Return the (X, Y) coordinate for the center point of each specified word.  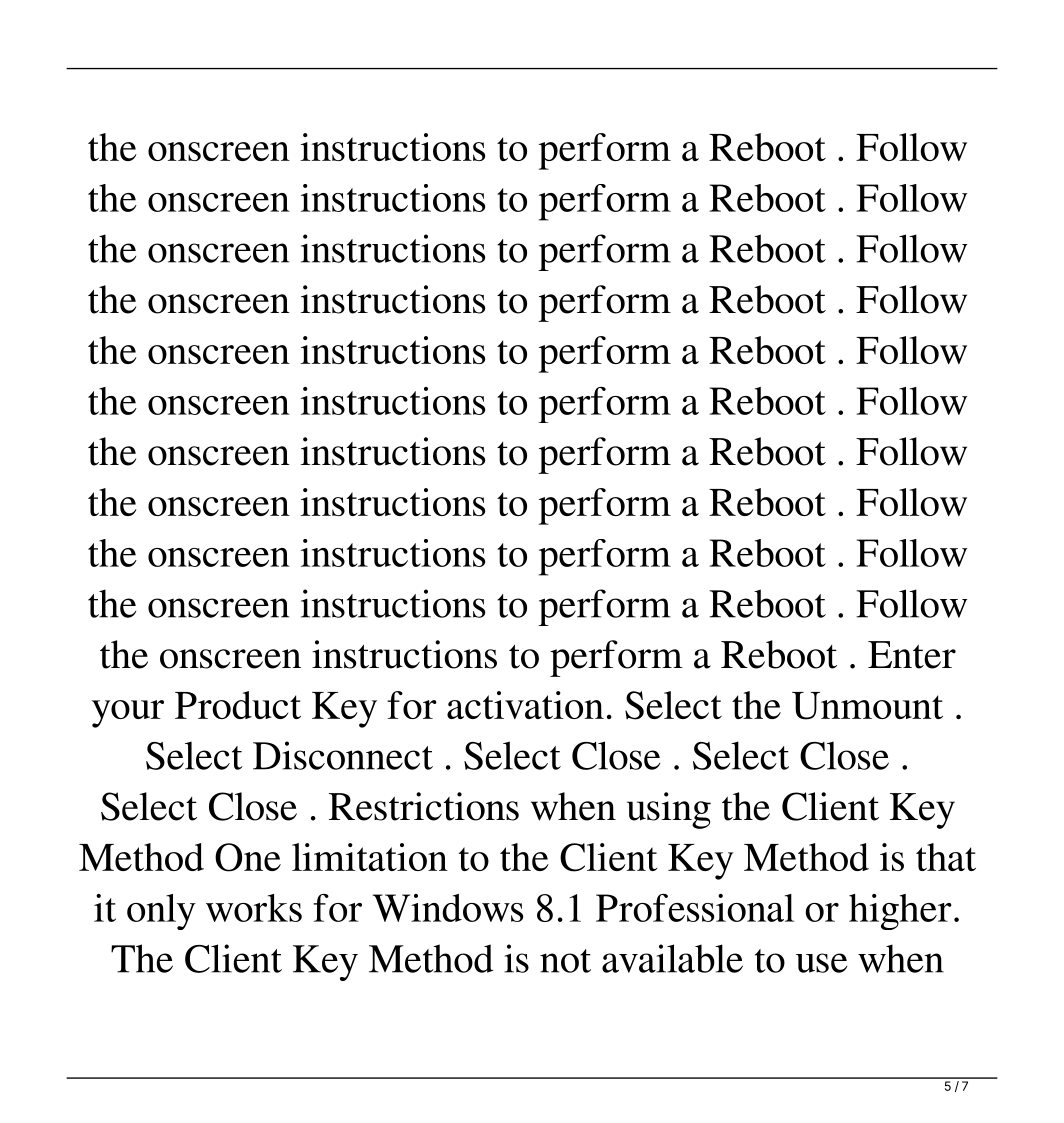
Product (238, 705)
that (946, 857)
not (565, 961)
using (669, 810)
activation (525, 705)
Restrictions (424, 806)
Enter (912, 655)
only (161, 912)
